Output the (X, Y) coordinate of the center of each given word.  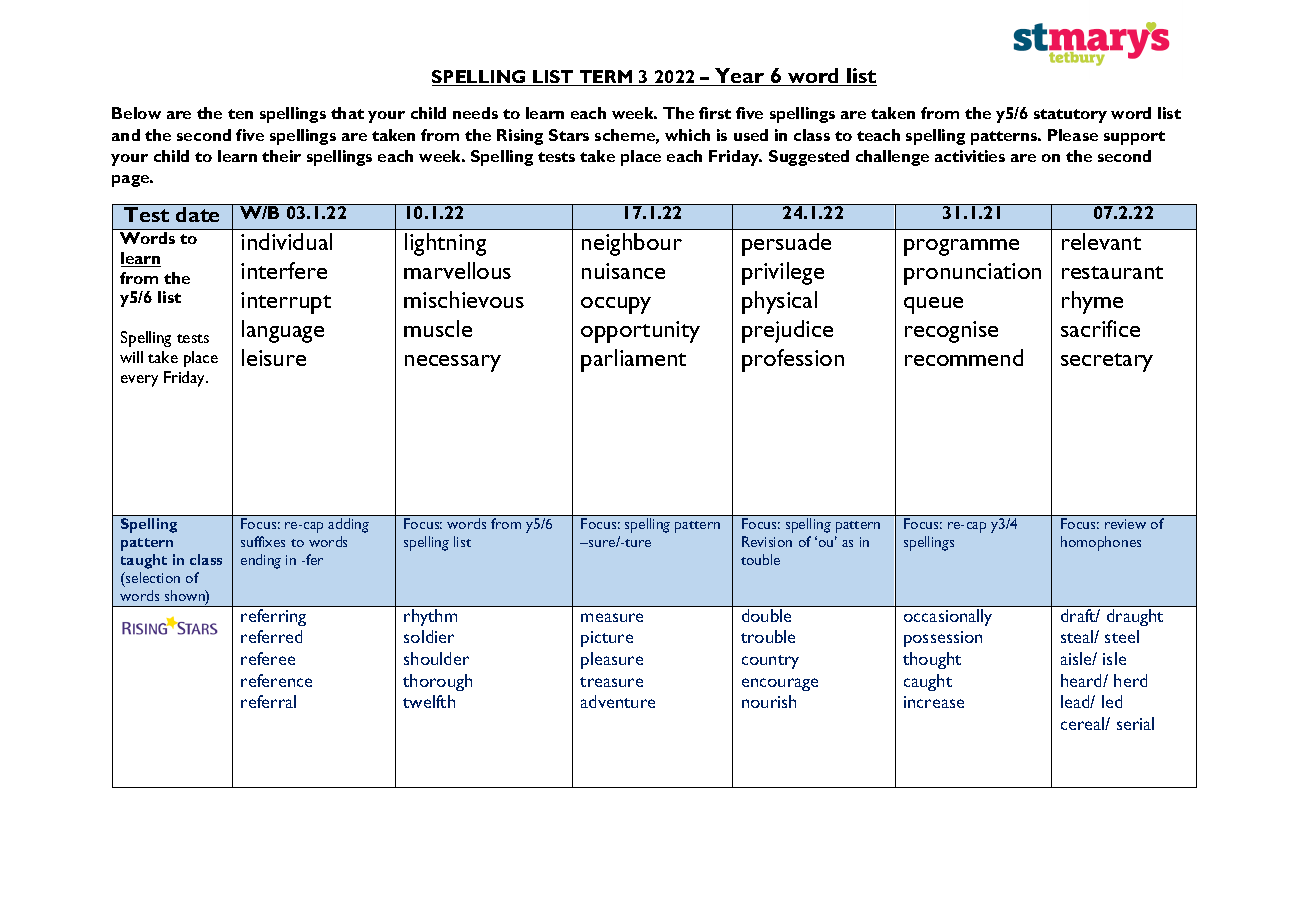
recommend (964, 357)
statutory (1070, 116)
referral (268, 701)
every (139, 381)
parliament (633, 360)
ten (240, 114)
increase (934, 702)
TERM (606, 78)
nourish (769, 701)
